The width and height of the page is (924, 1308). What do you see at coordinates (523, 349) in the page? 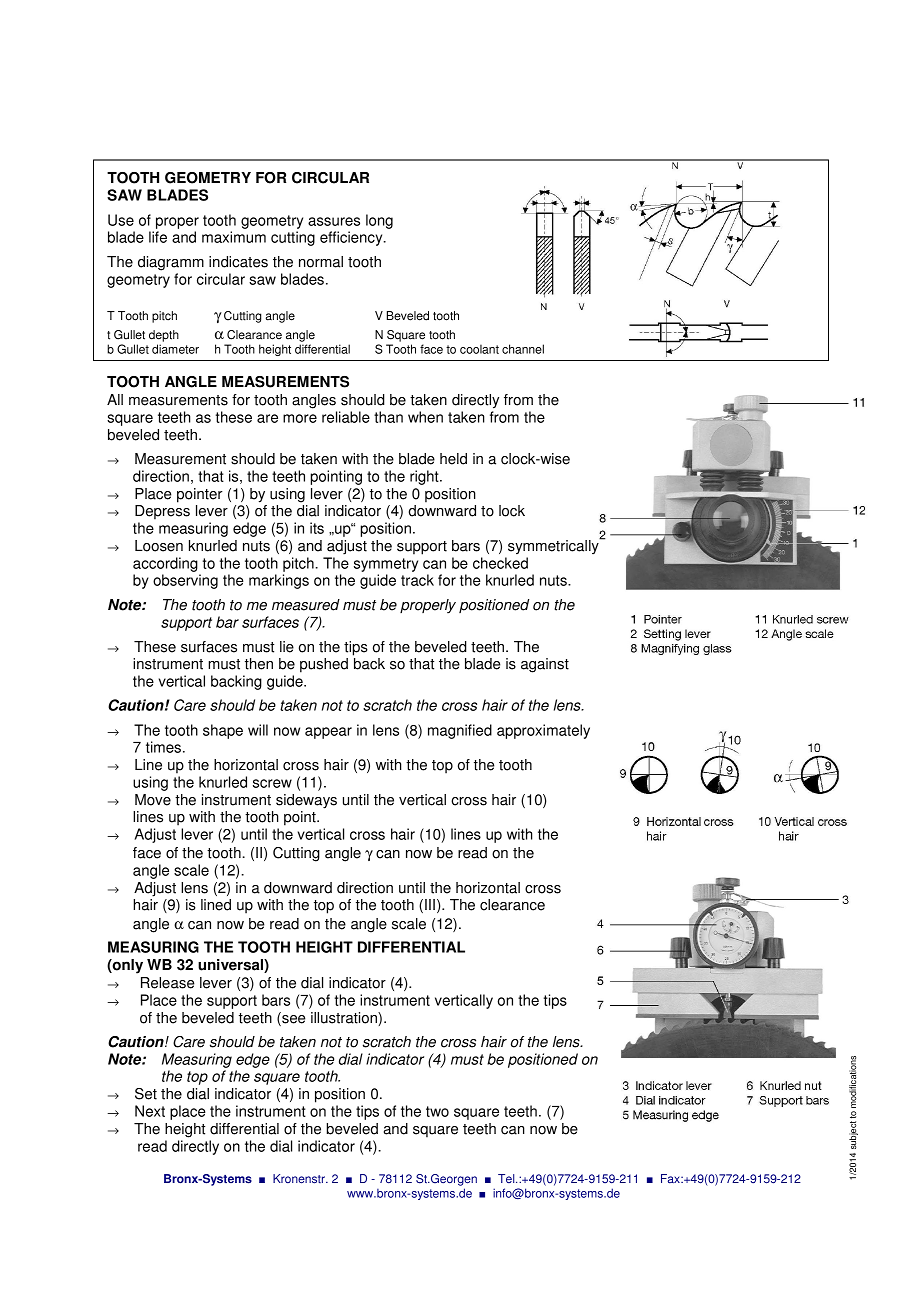
I see `channel` at bounding box center [523, 349].
